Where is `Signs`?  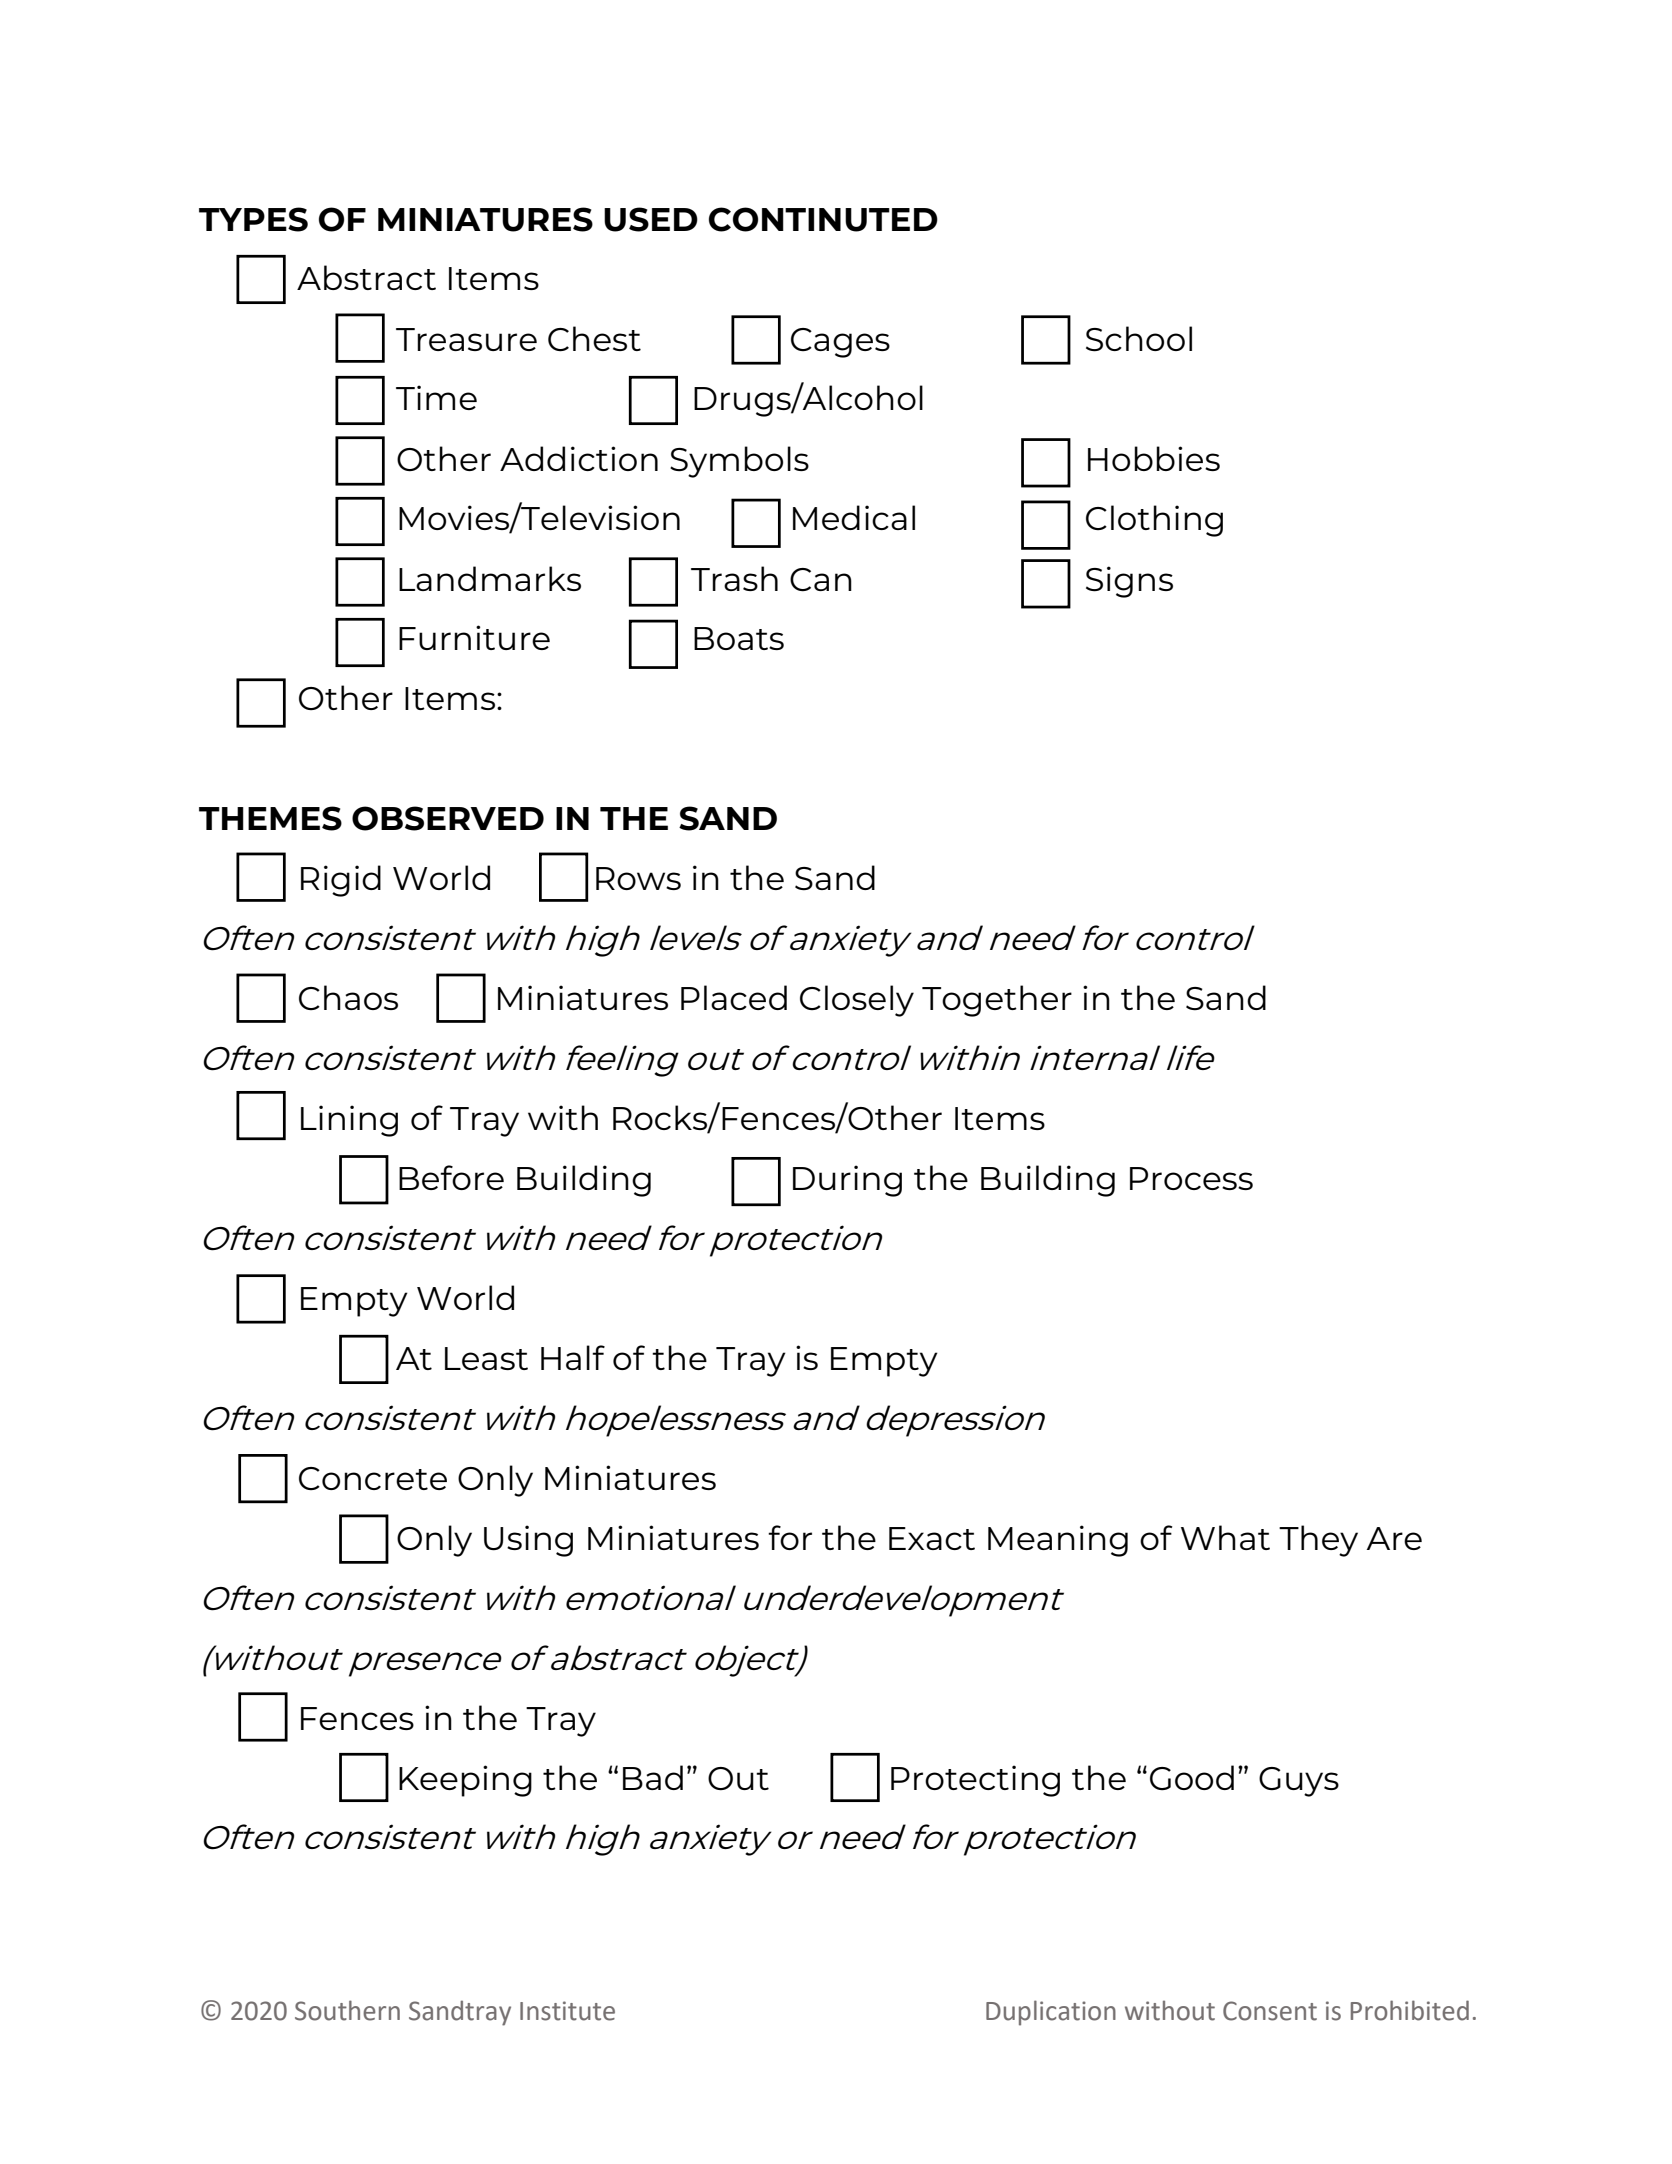
Signs is located at coordinates (1129, 582).
